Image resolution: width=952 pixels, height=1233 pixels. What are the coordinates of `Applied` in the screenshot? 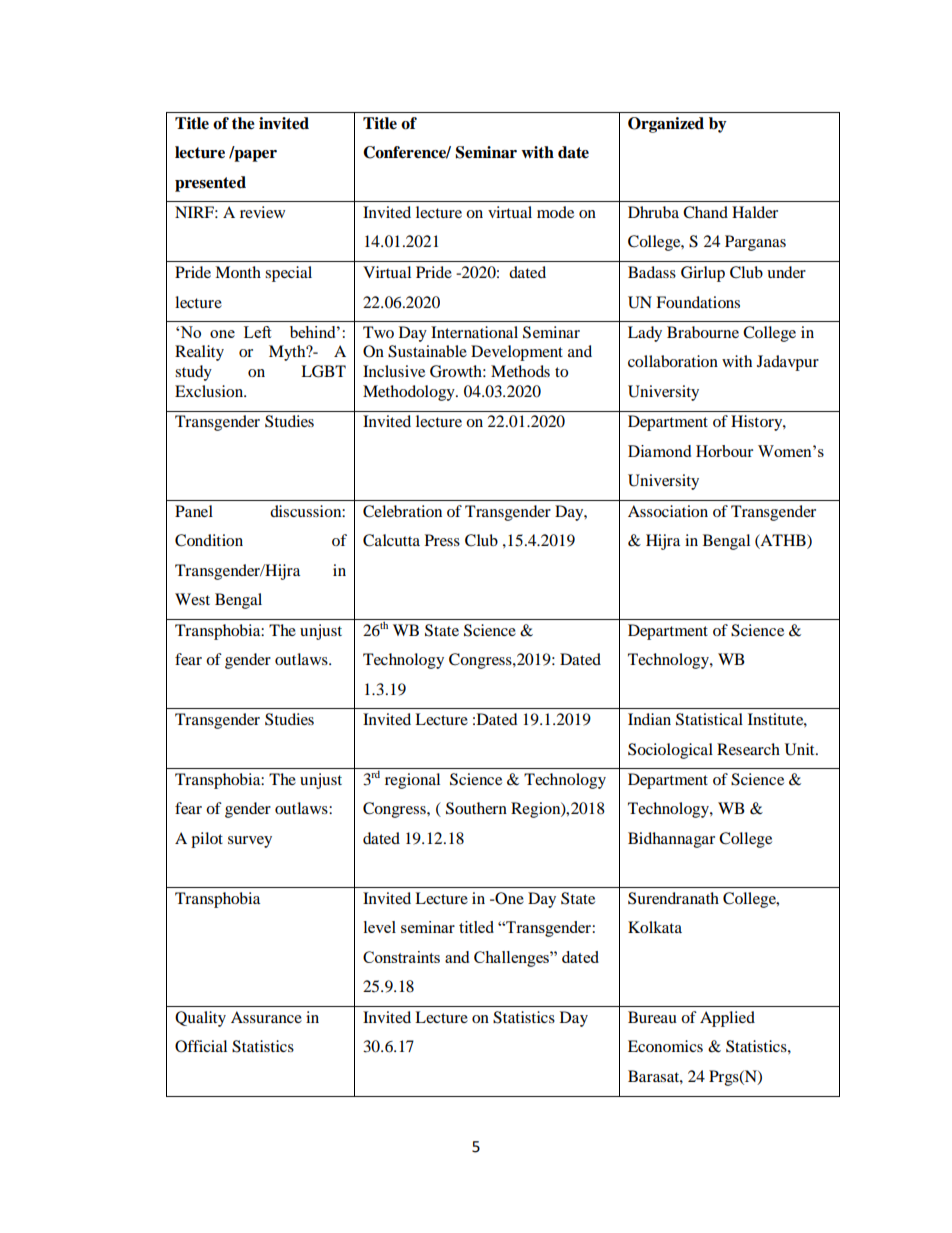 It's located at (727, 1019).
